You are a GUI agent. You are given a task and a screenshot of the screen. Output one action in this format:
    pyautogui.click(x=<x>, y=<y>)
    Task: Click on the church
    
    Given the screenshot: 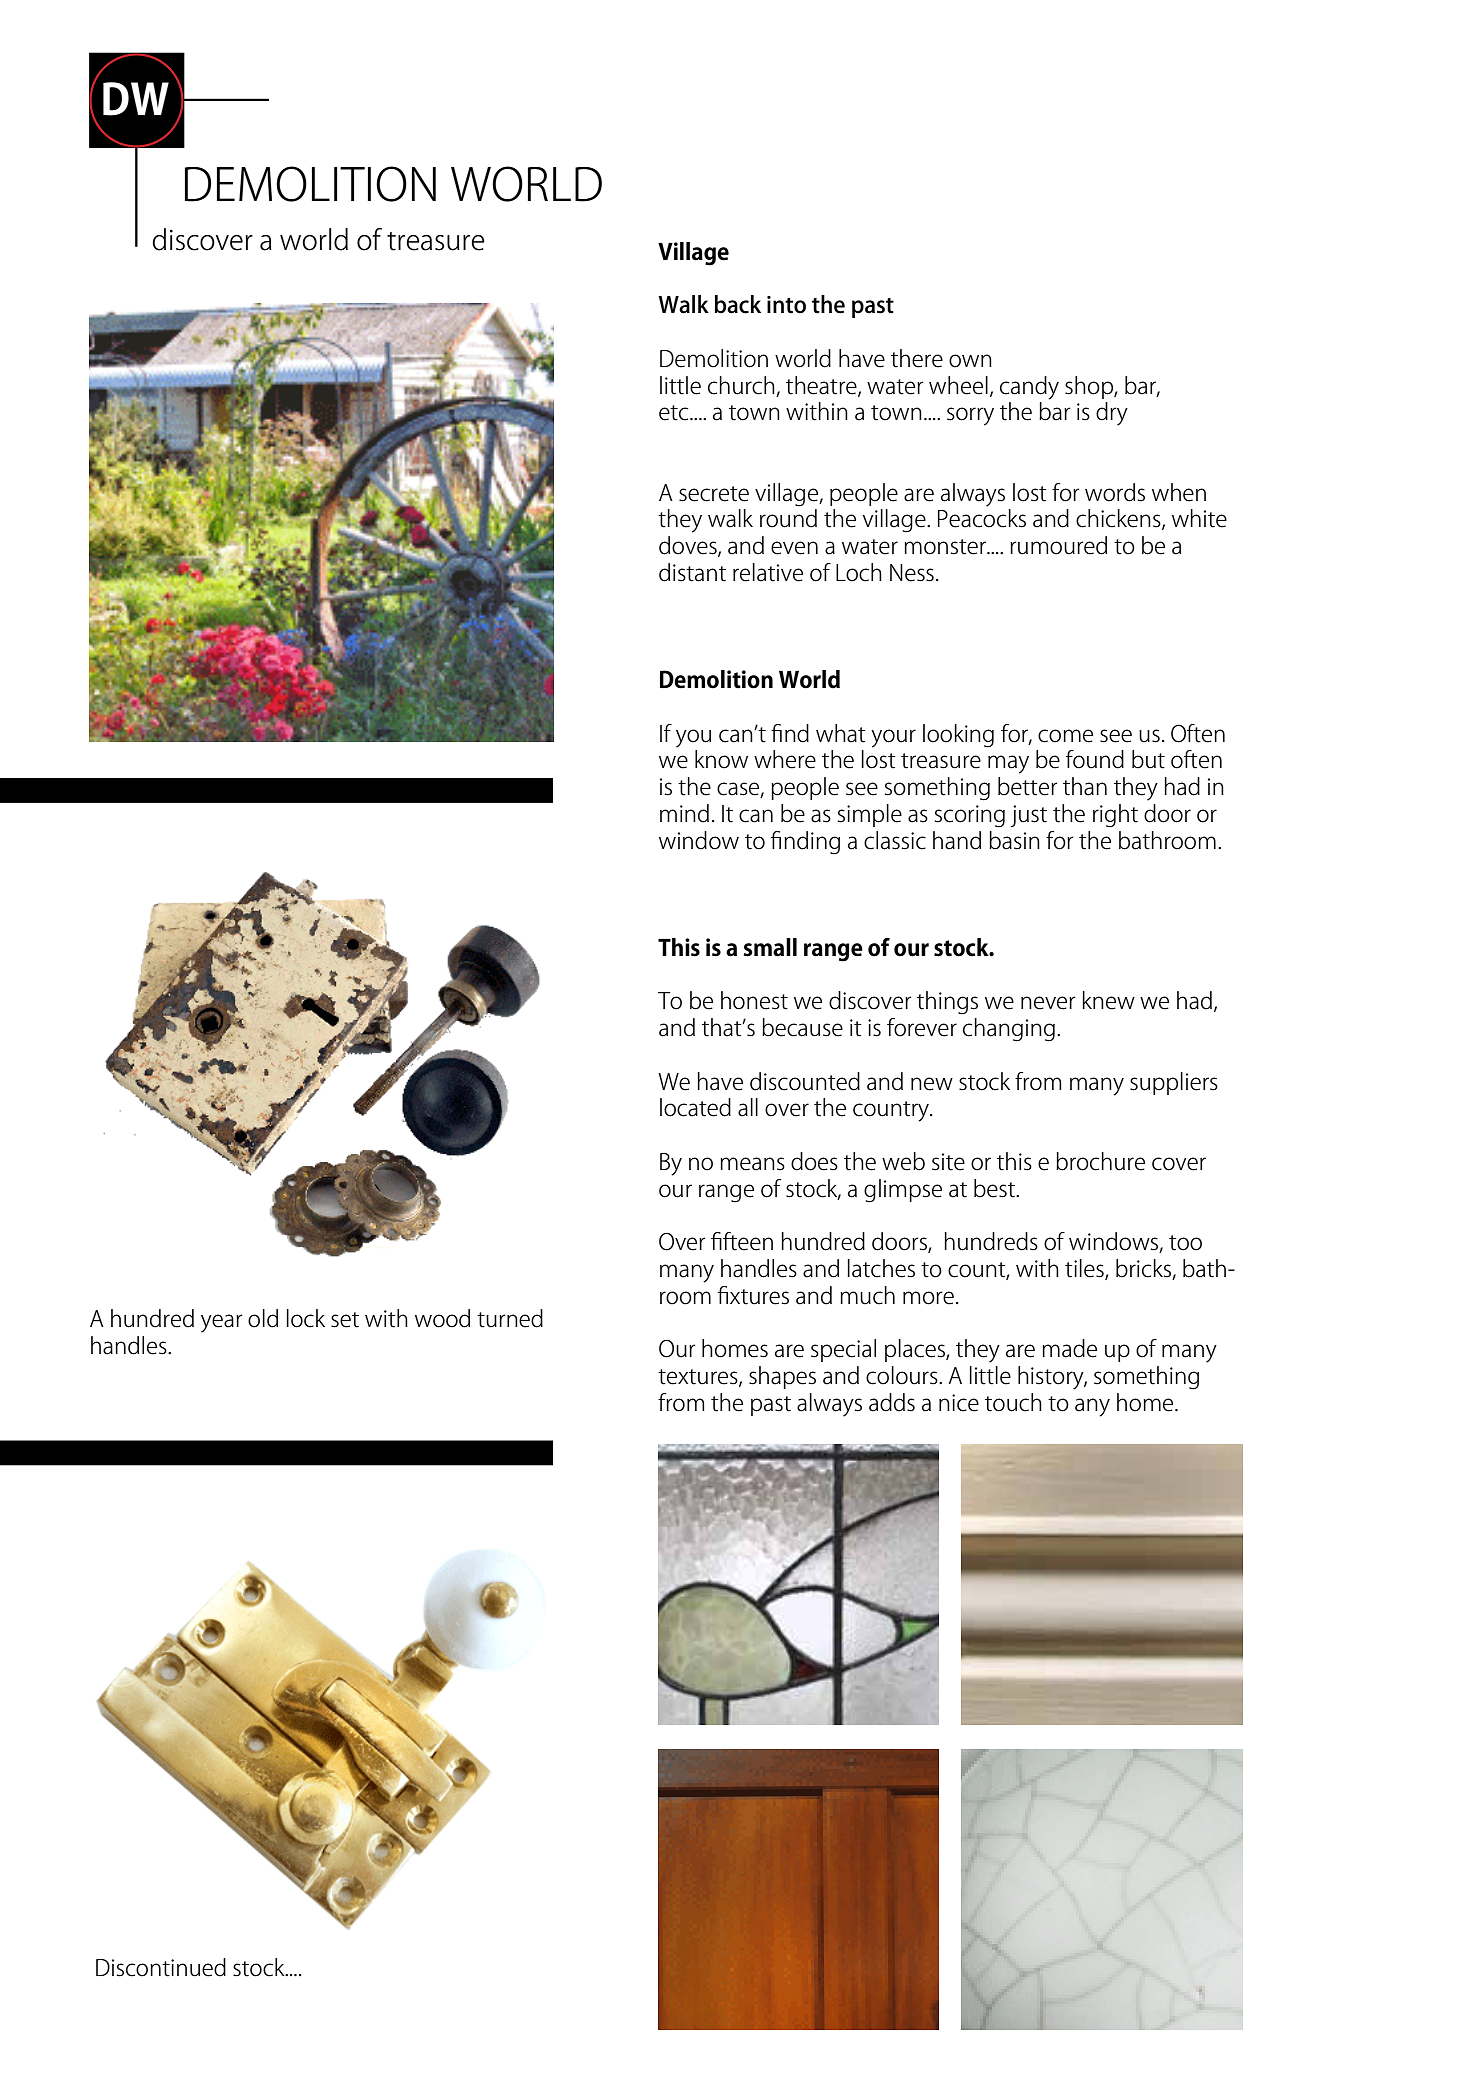 What is the action you would take?
    pyautogui.click(x=741, y=385)
